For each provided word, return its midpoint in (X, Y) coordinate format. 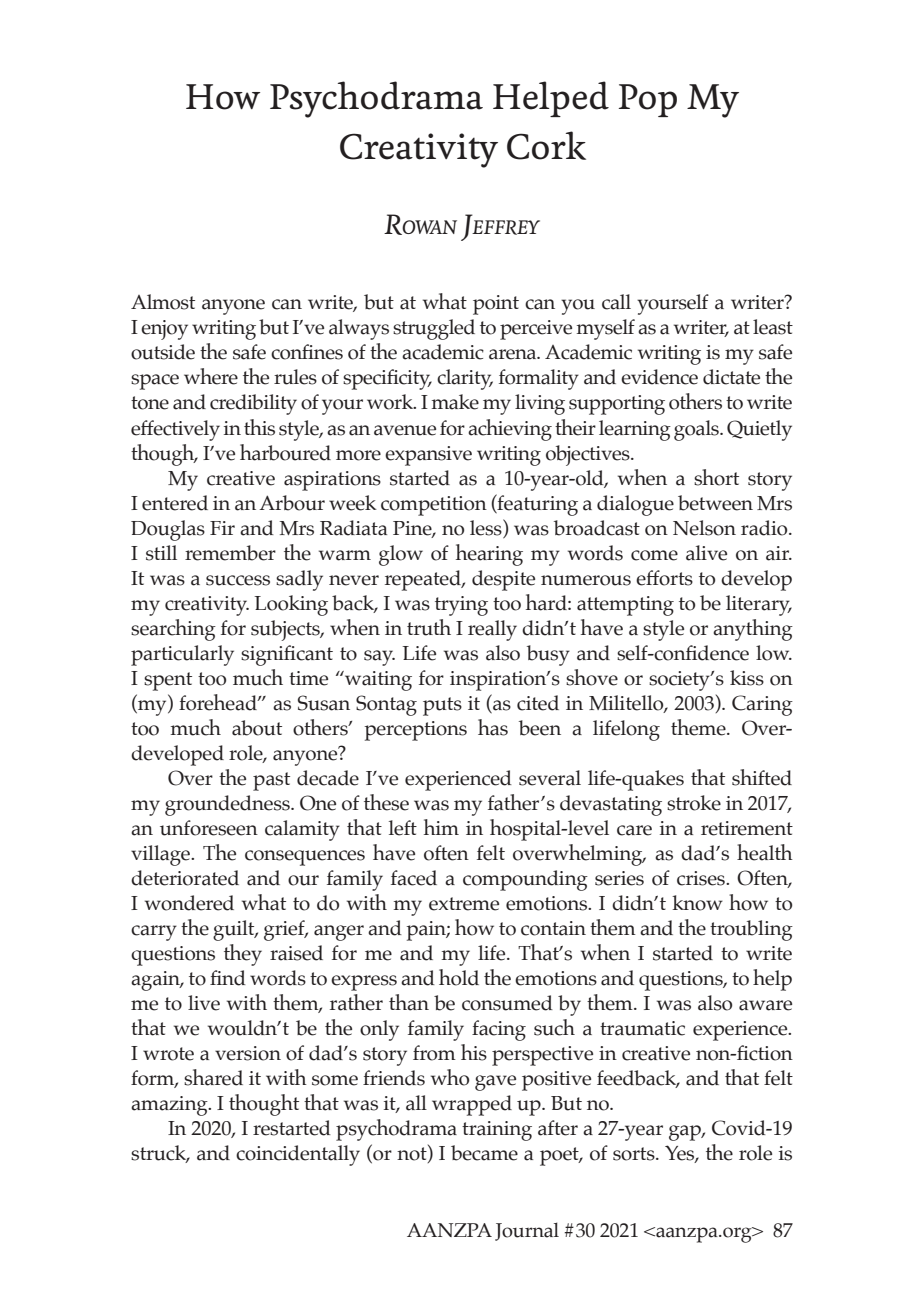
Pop (648, 100)
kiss (747, 678)
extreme (464, 904)
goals (697, 430)
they (243, 955)
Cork (546, 145)
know (697, 903)
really (492, 630)
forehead (219, 702)
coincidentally (298, 1155)
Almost (163, 302)
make (455, 402)
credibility (253, 404)
